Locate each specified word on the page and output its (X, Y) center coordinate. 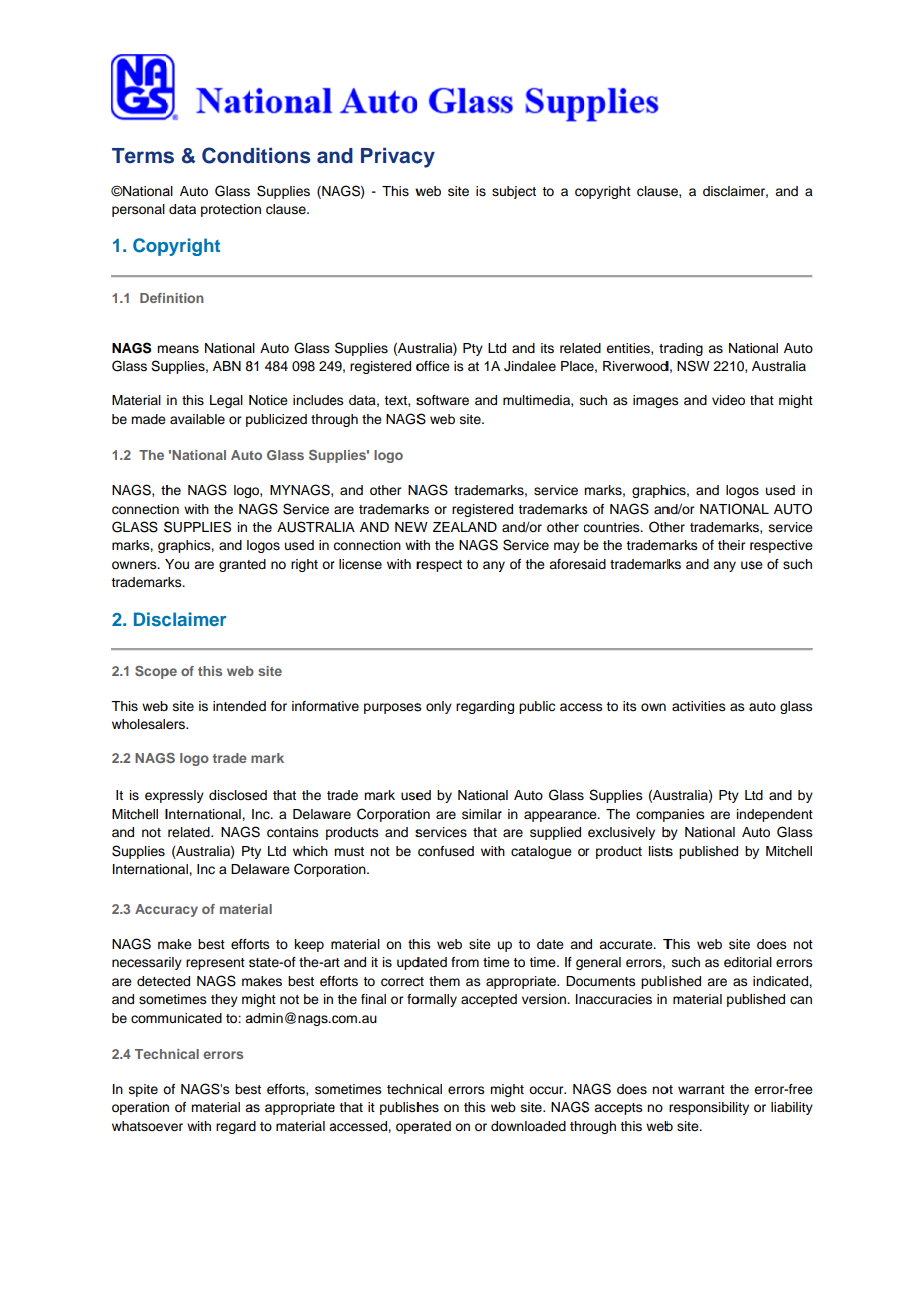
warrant (701, 1089)
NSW (693, 366)
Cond (228, 155)
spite (143, 1090)
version (545, 999)
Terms (143, 156)
